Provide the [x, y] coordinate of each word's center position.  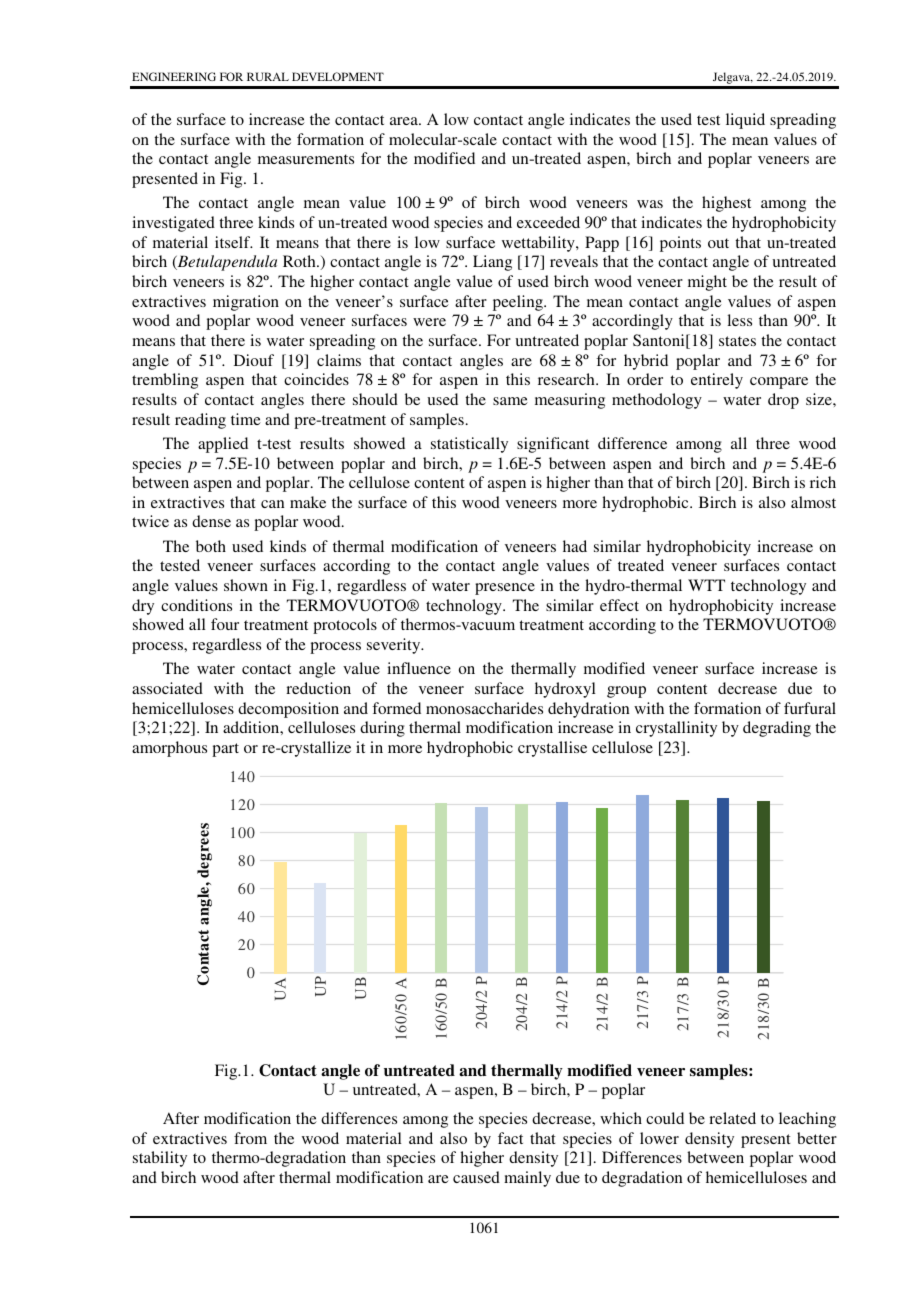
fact [510, 1138]
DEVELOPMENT [338, 76]
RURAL [268, 76]
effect [619, 605]
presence [505, 589]
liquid [745, 121]
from [250, 1138]
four [225, 624]
